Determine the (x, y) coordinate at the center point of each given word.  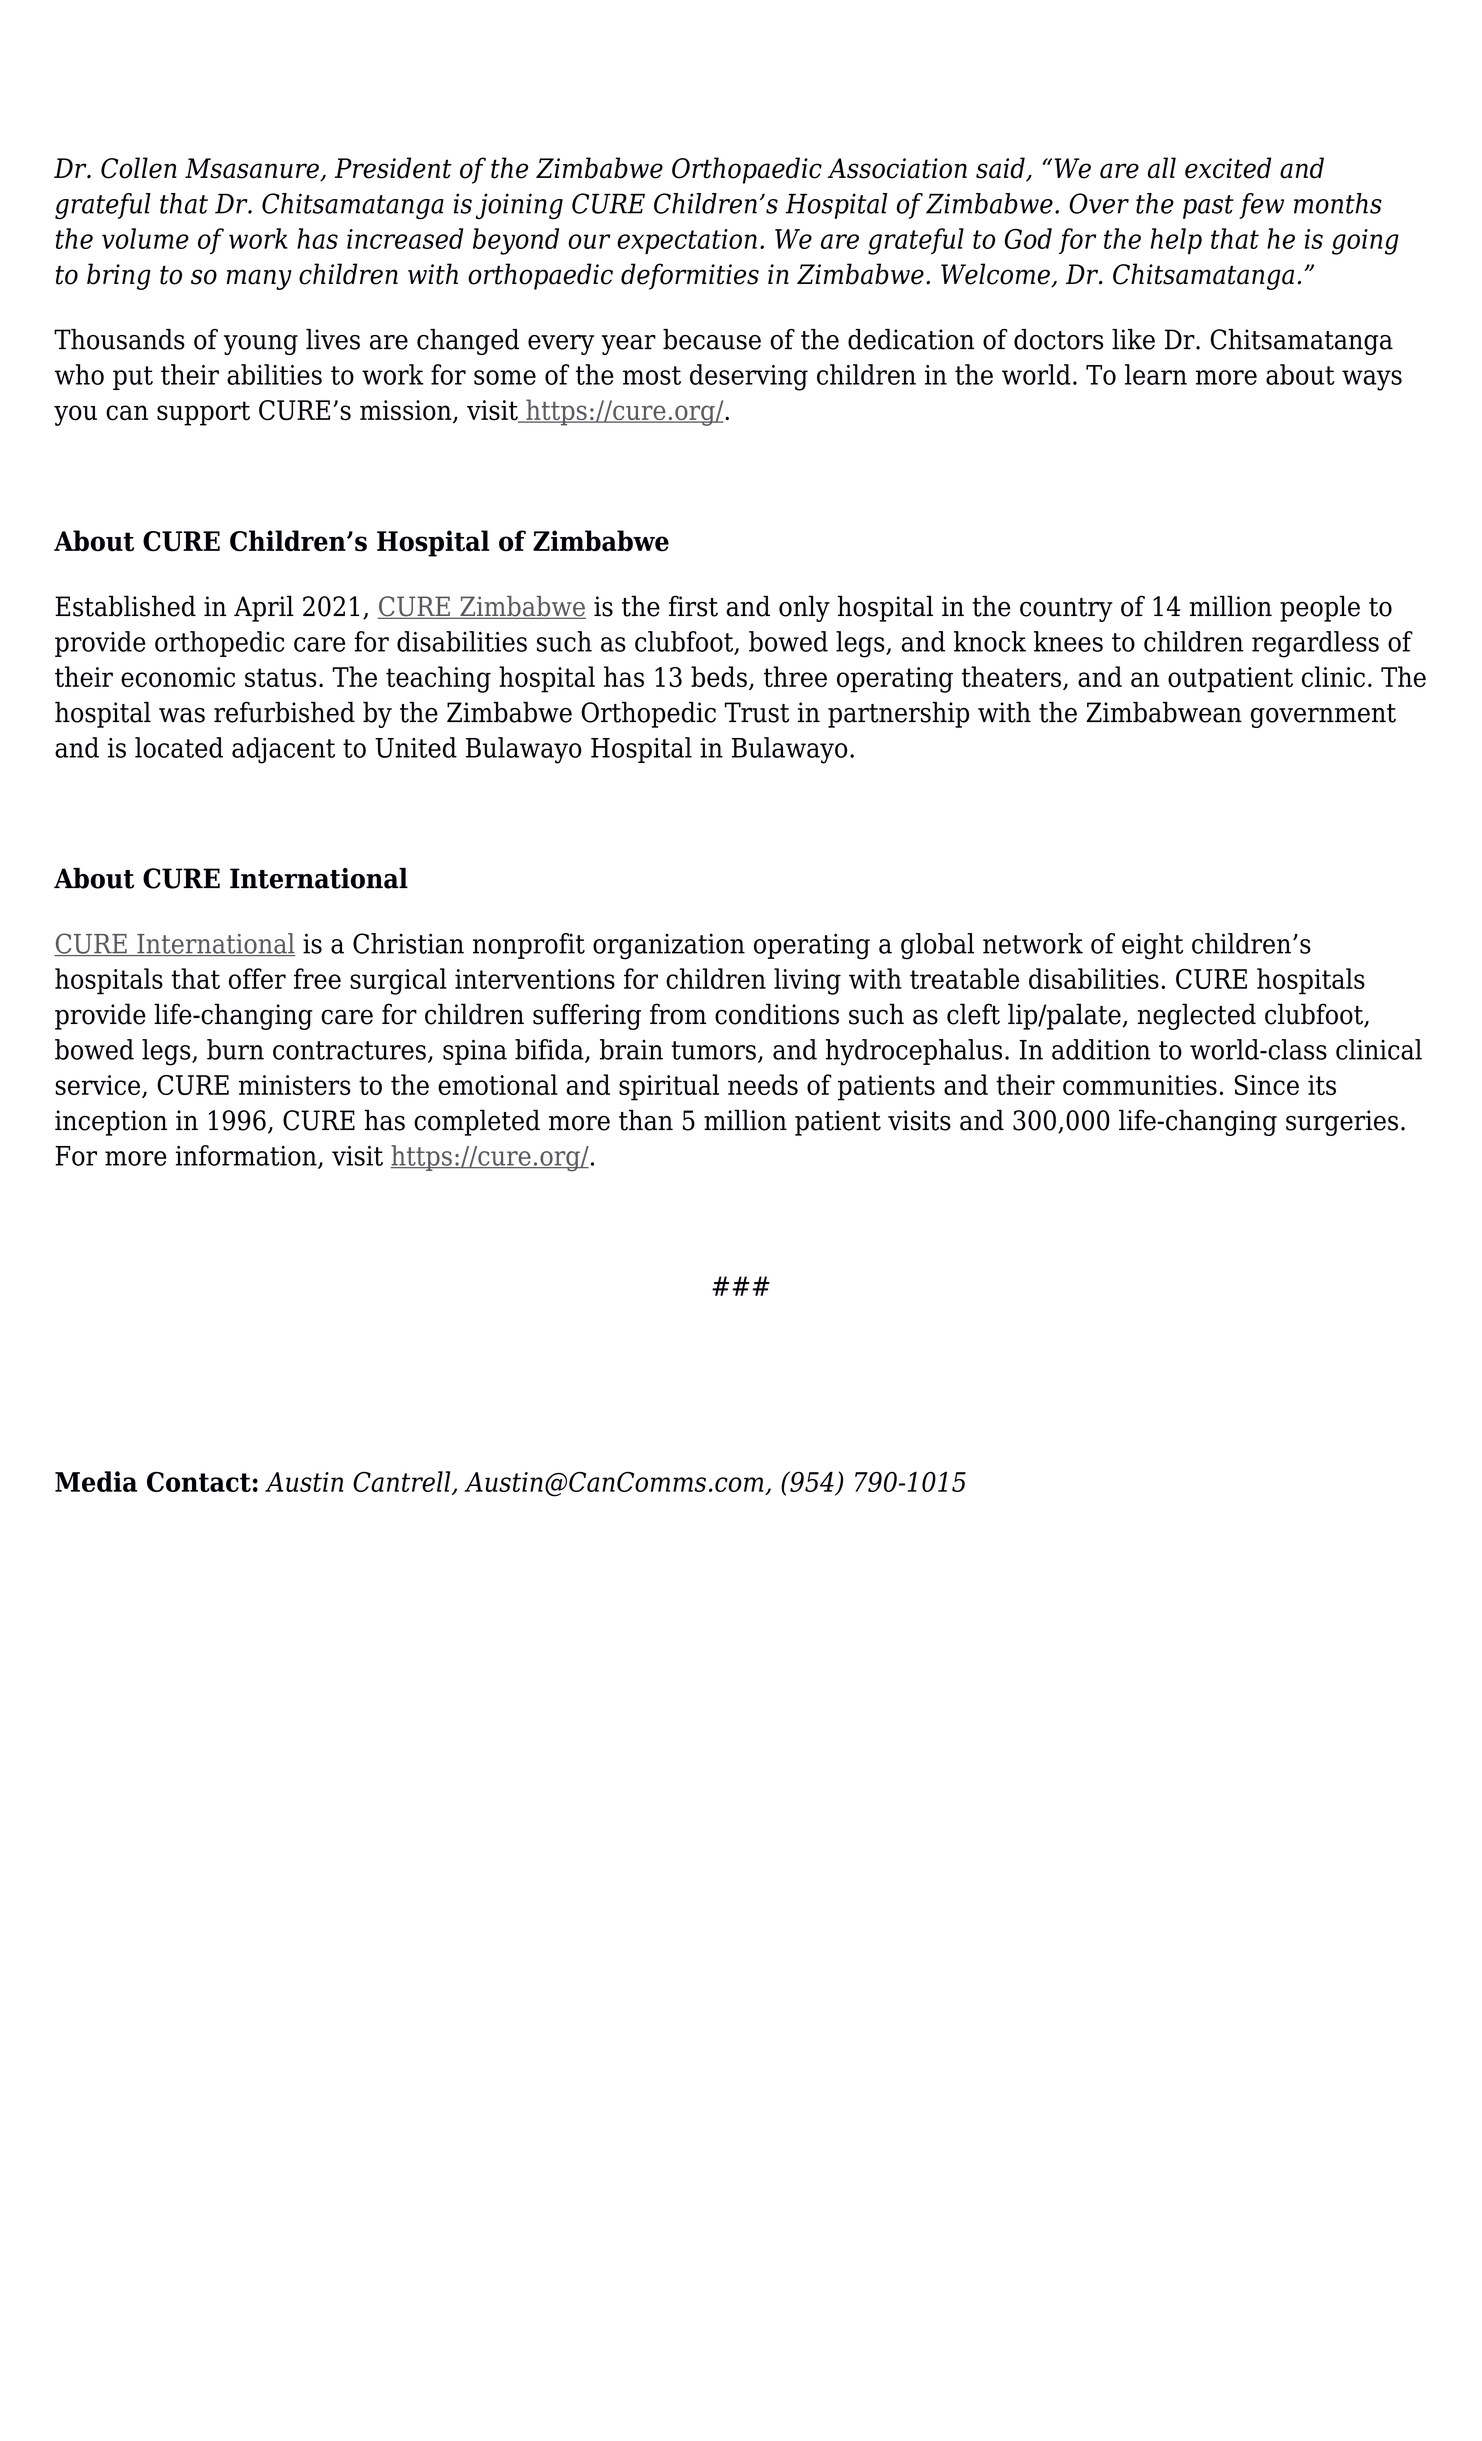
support (203, 413)
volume (145, 238)
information (247, 1156)
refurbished (284, 712)
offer (257, 978)
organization (669, 946)
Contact (199, 1482)
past (1208, 207)
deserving (749, 377)
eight (1152, 946)
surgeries (1342, 1123)
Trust (757, 712)
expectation (687, 242)
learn (1156, 374)
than (646, 1120)
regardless (1315, 644)
